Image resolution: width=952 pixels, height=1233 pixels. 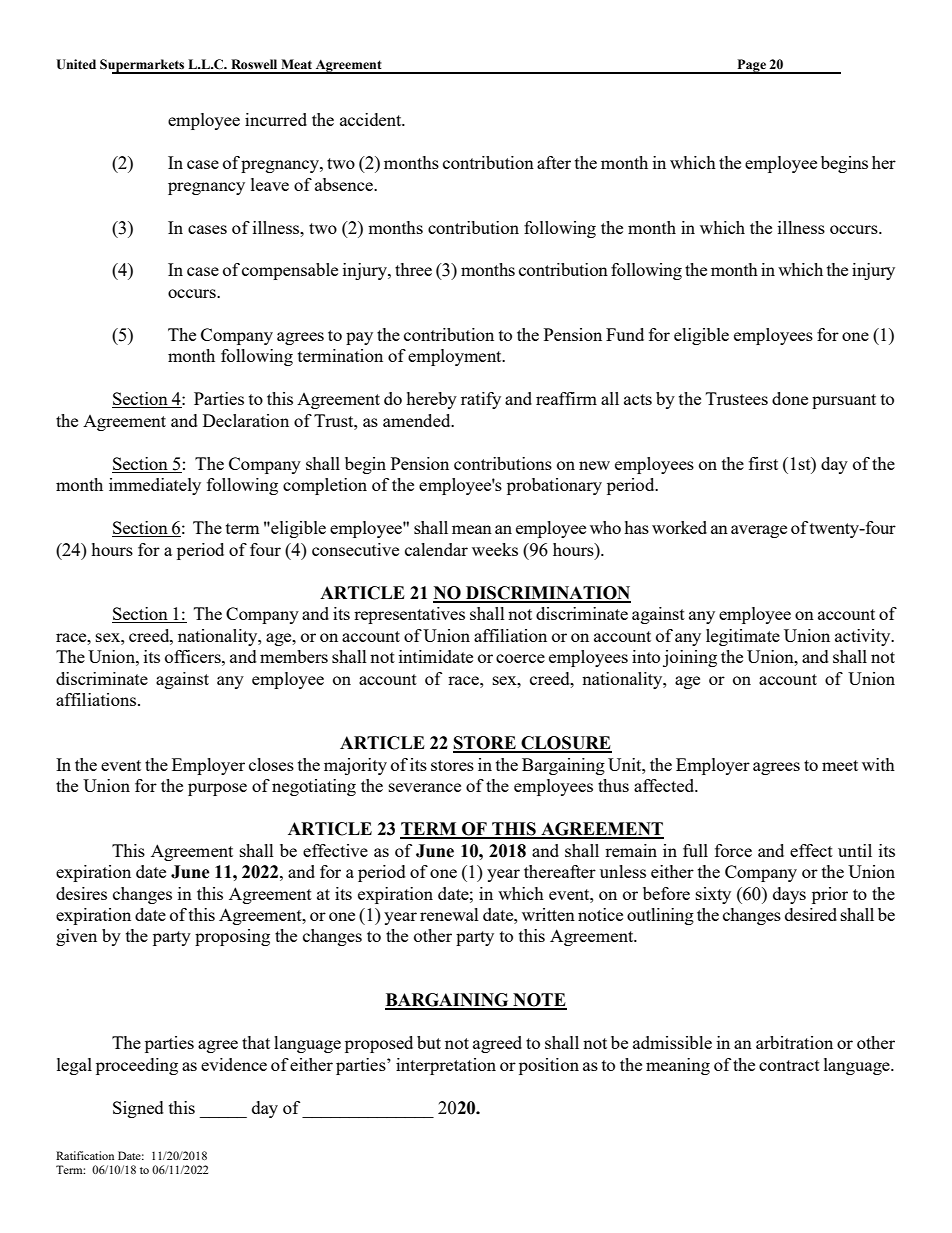 I want to click on Supermarkets, so click(x=143, y=66).
